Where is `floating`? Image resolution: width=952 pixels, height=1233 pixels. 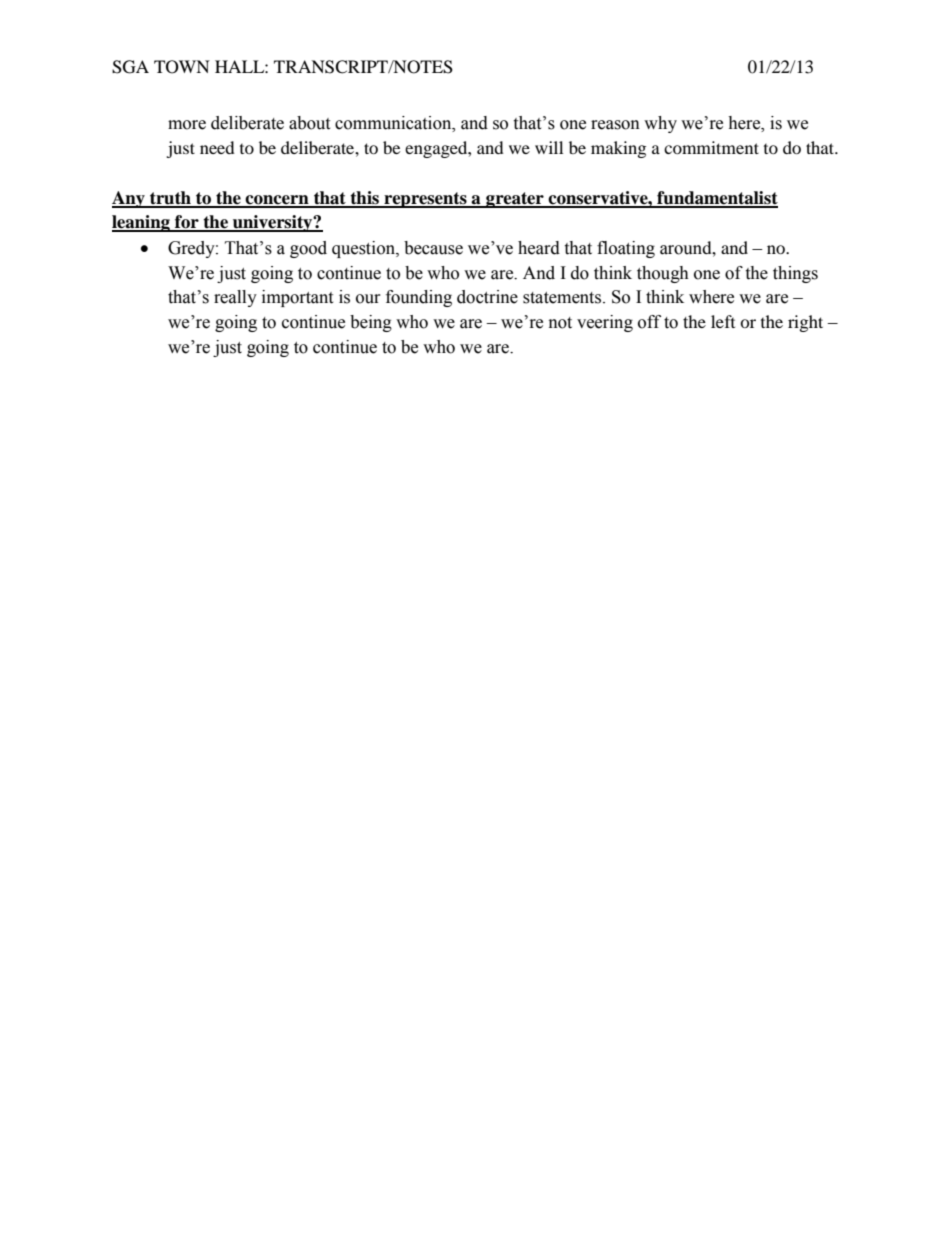
floating is located at coordinates (626, 249).
